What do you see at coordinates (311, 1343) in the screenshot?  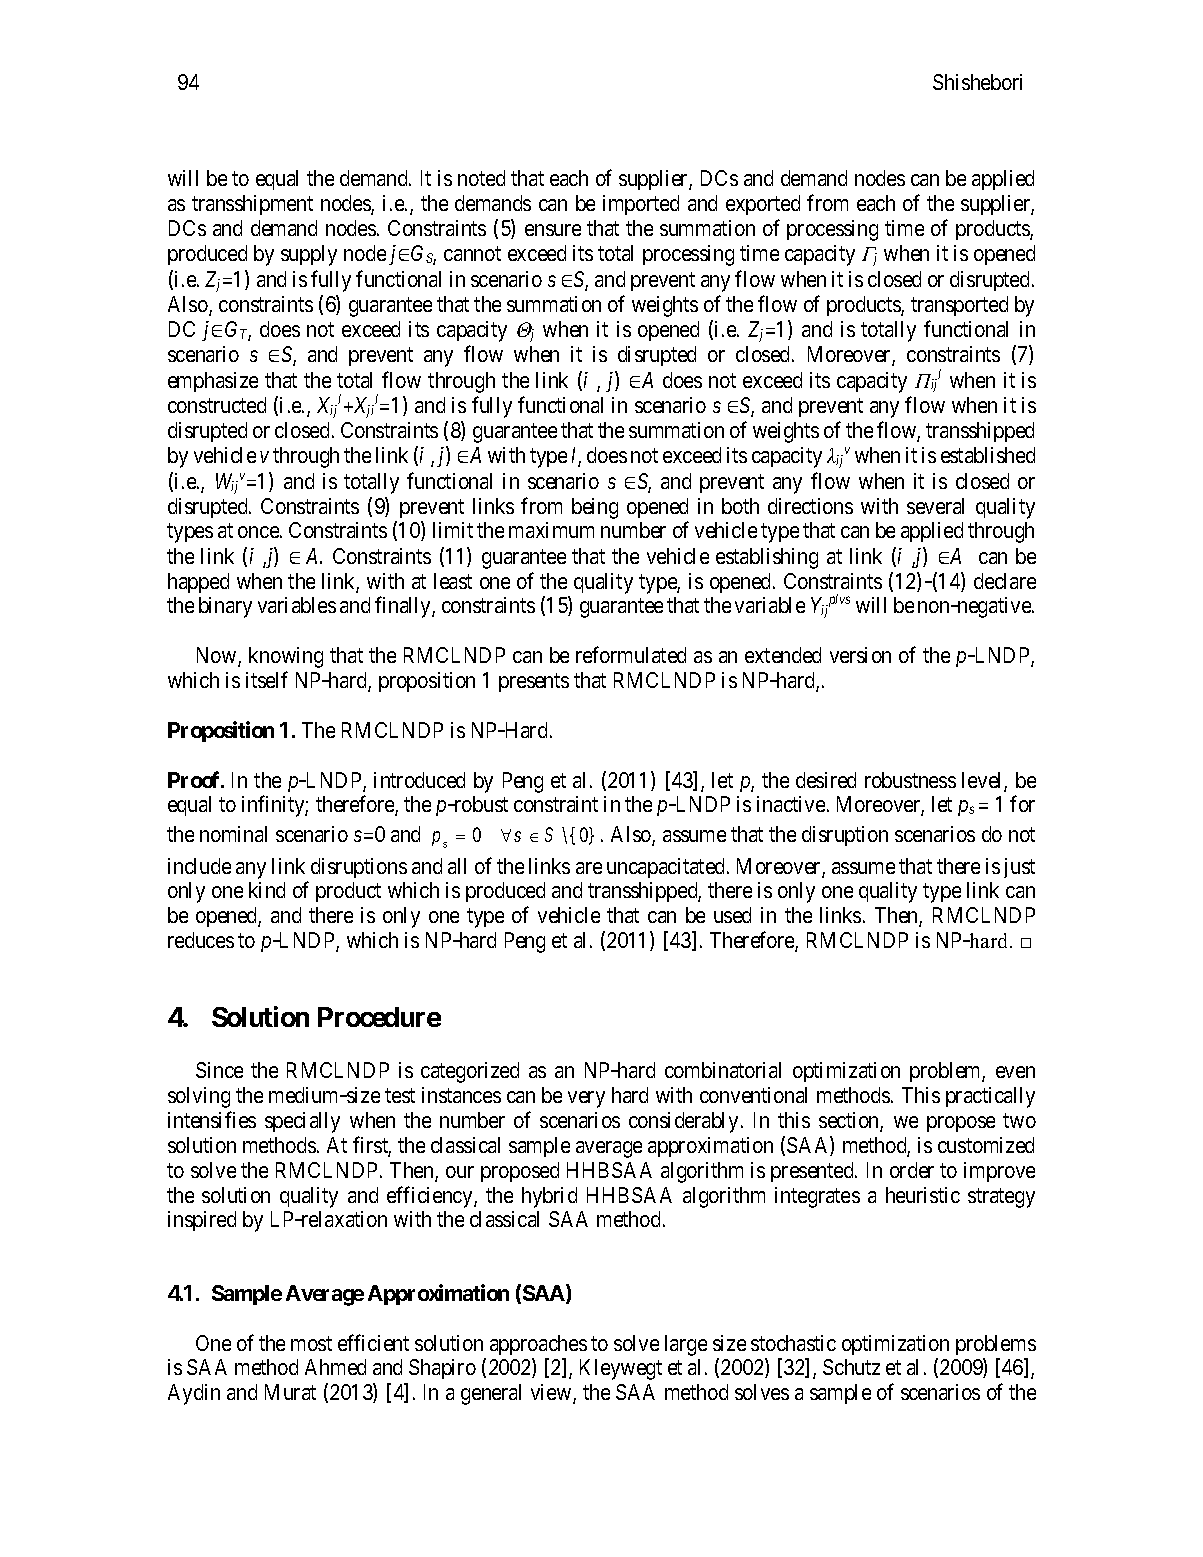 I see `most` at bounding box center [311, 1343].
